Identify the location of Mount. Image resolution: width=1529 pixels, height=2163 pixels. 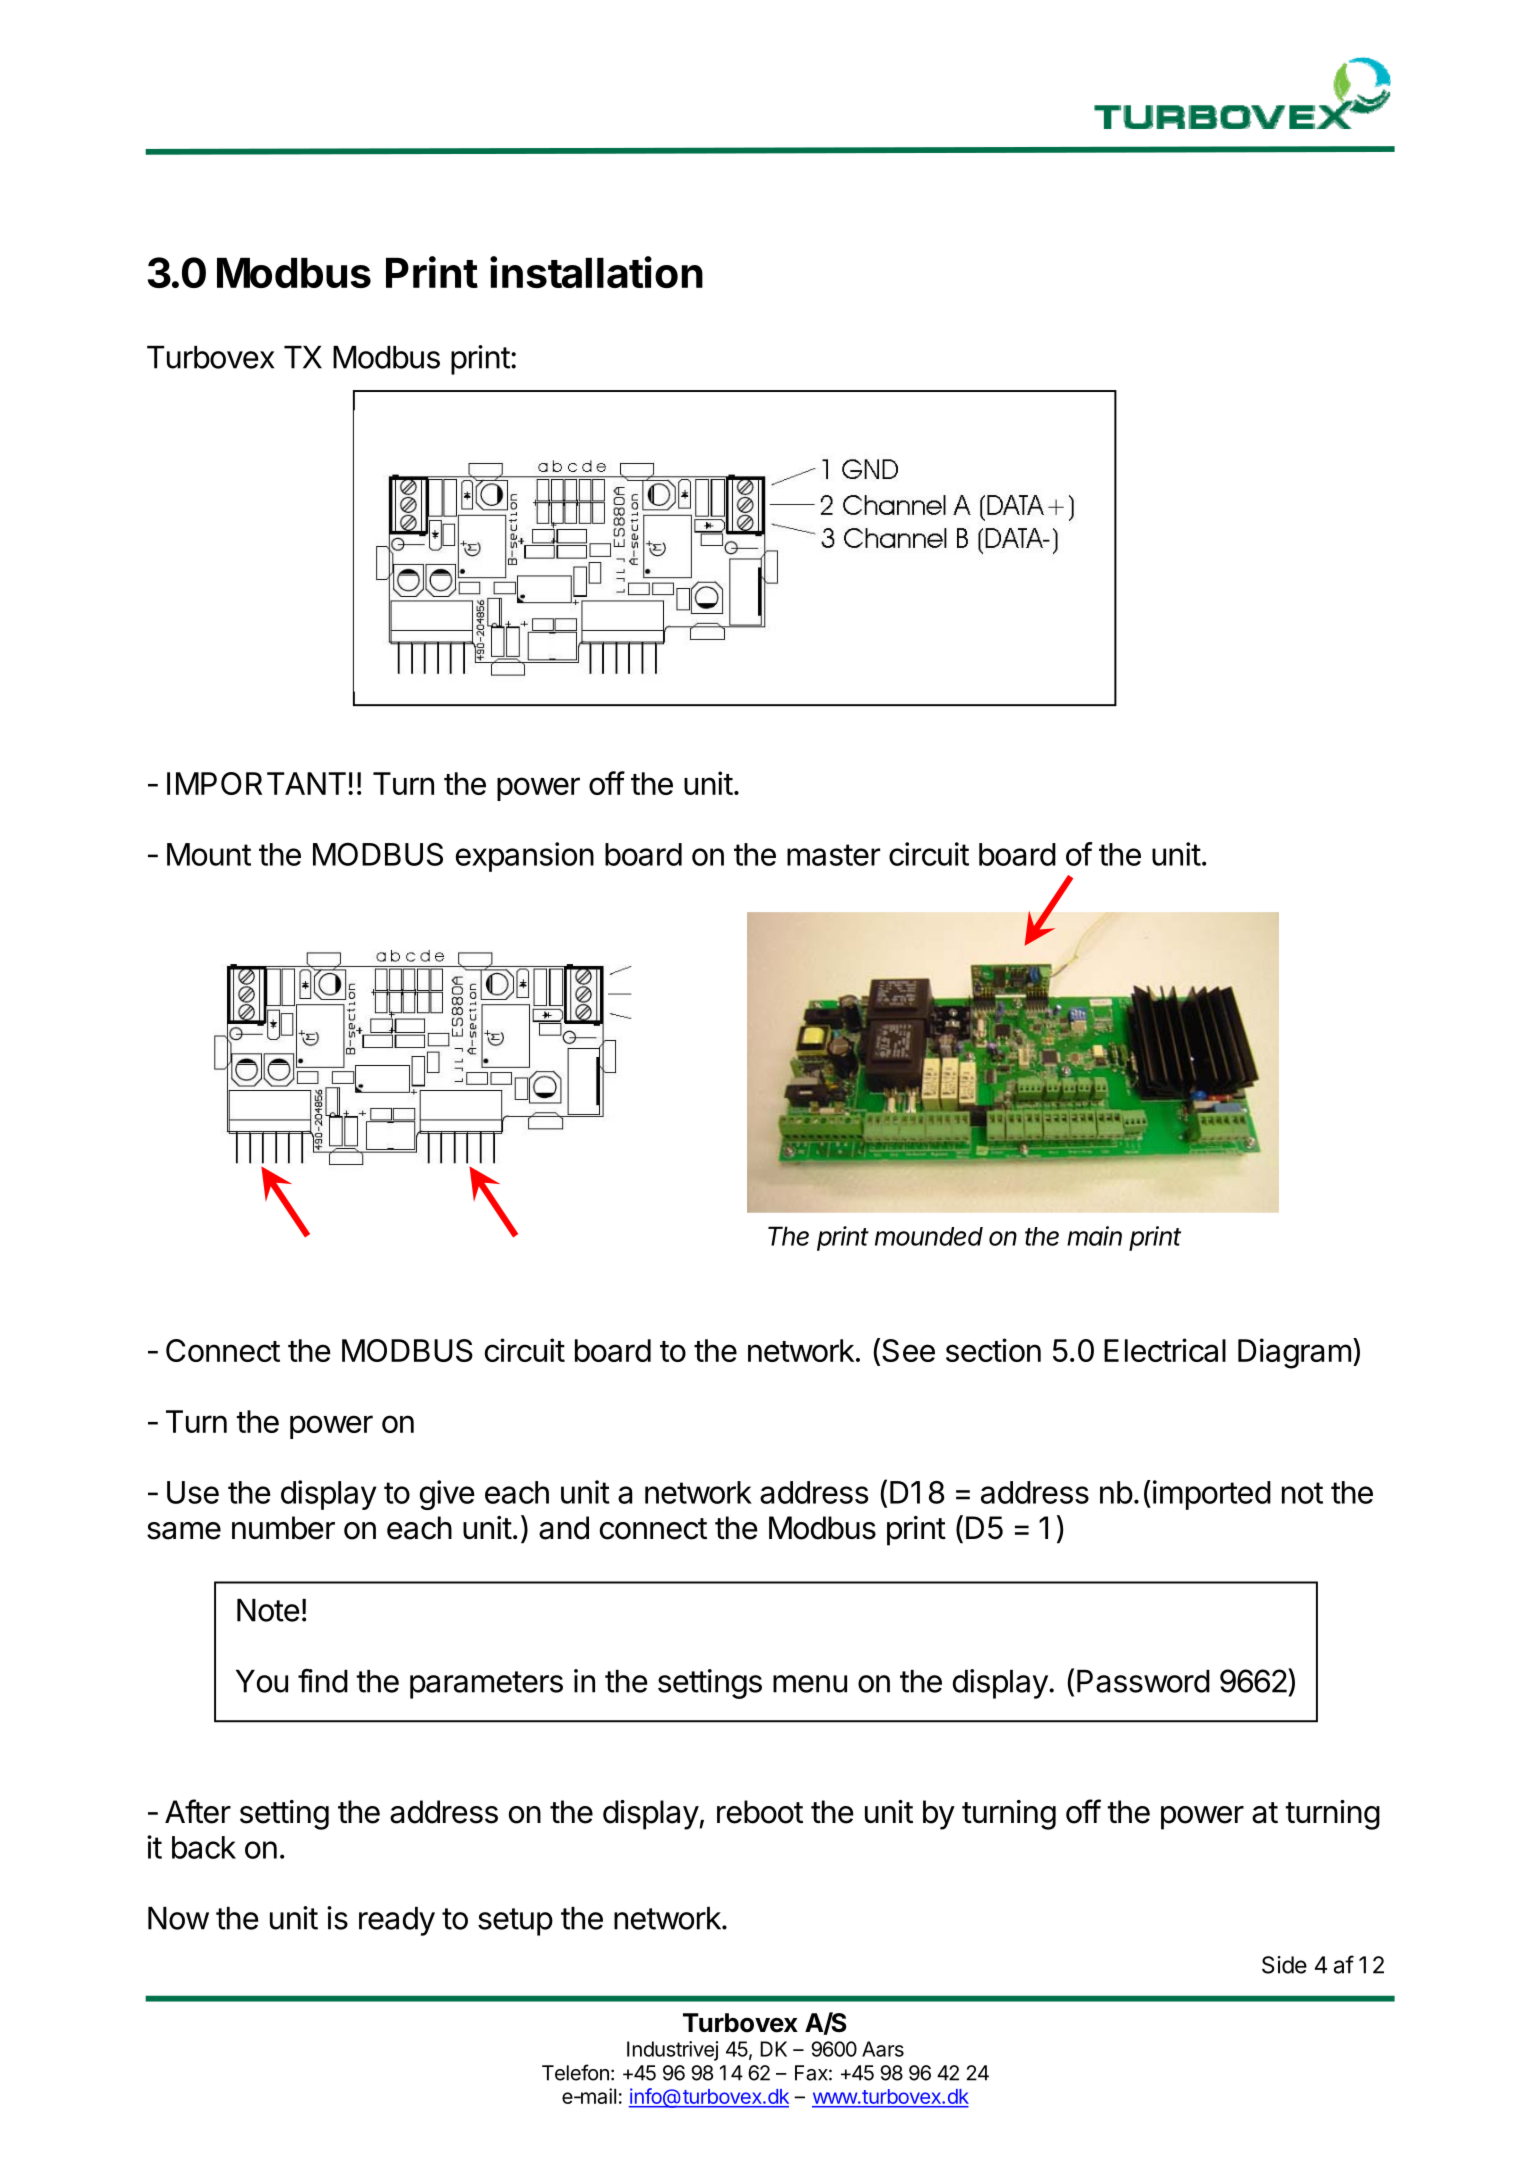
(209, 854).
